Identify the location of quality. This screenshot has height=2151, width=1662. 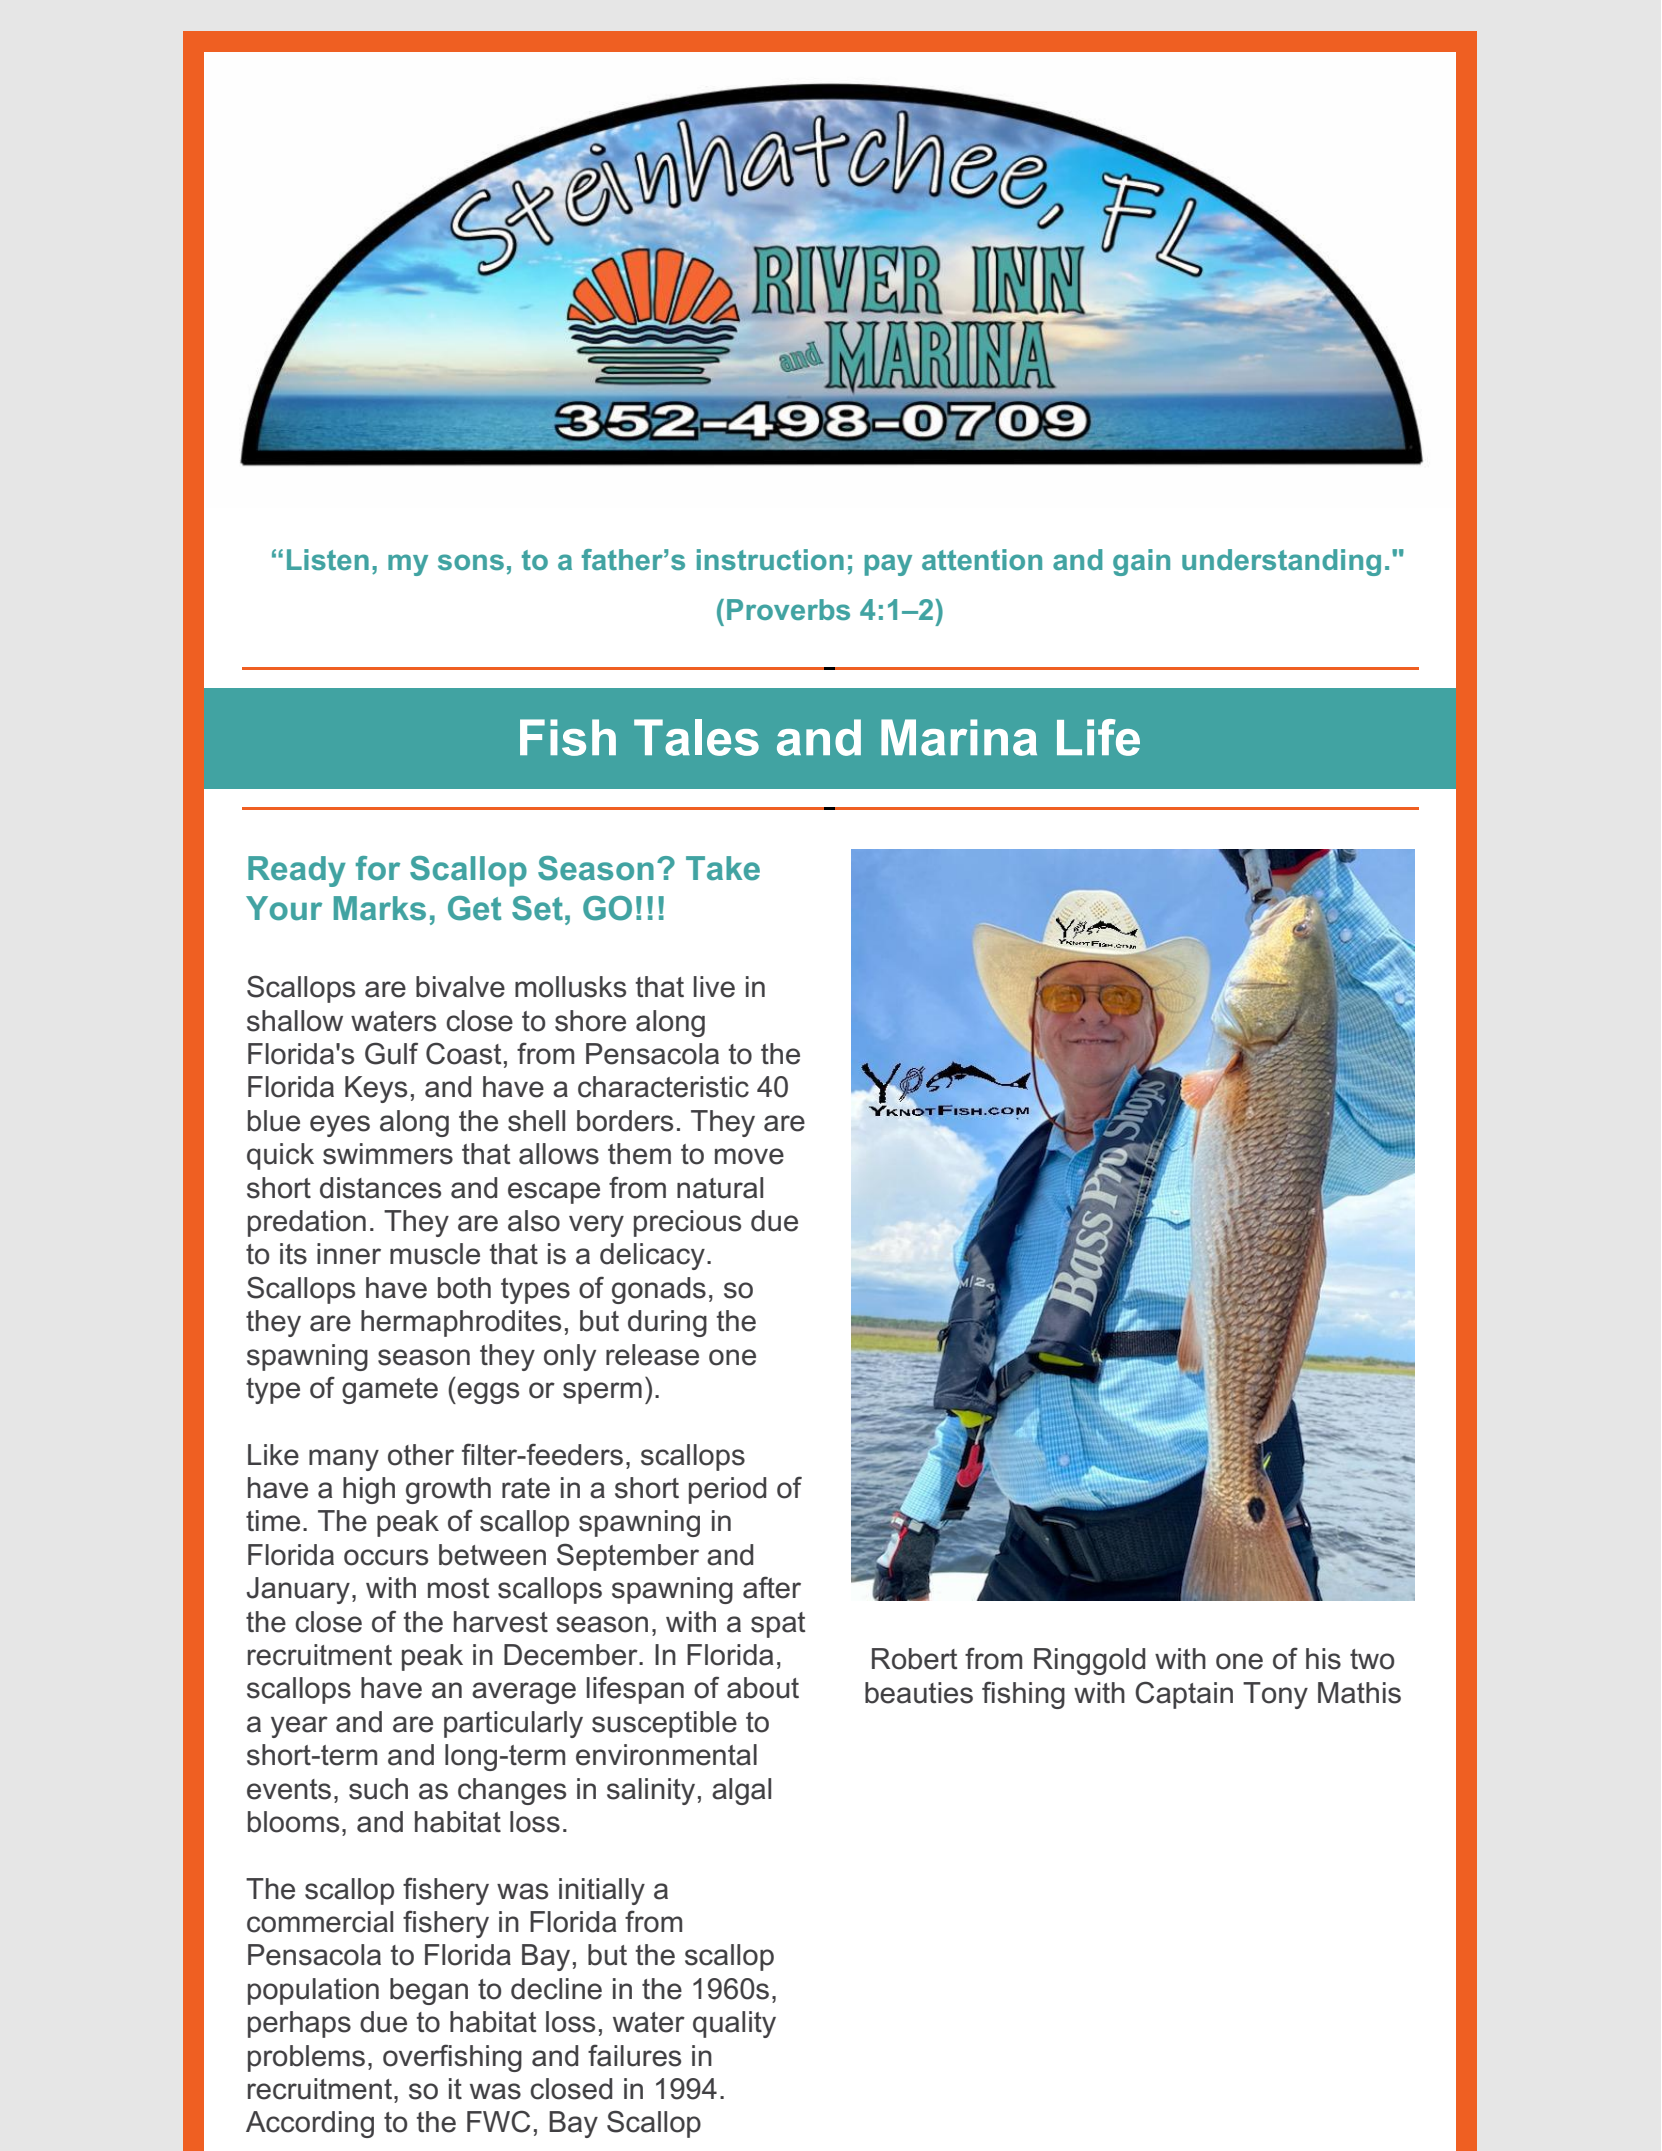
(734, 2024).
